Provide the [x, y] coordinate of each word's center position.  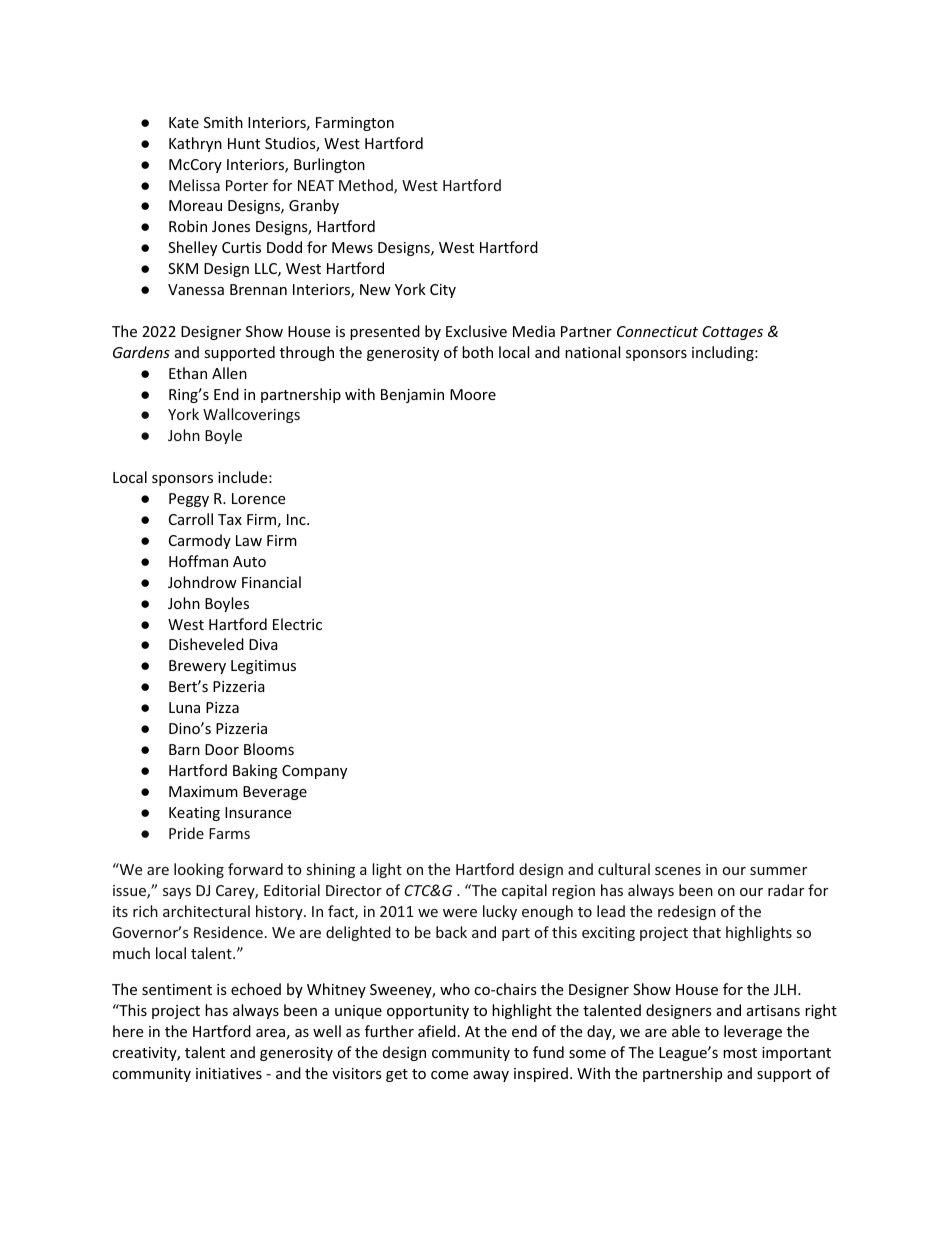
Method [367, 186]
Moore [473, 394]
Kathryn [195, 144]
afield [437, 1031]
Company [314, 772]
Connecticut [657, 331]
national [592, 352]
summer [778, 871]
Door [222, 749]
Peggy [189, 500]
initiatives [229, 1073]
